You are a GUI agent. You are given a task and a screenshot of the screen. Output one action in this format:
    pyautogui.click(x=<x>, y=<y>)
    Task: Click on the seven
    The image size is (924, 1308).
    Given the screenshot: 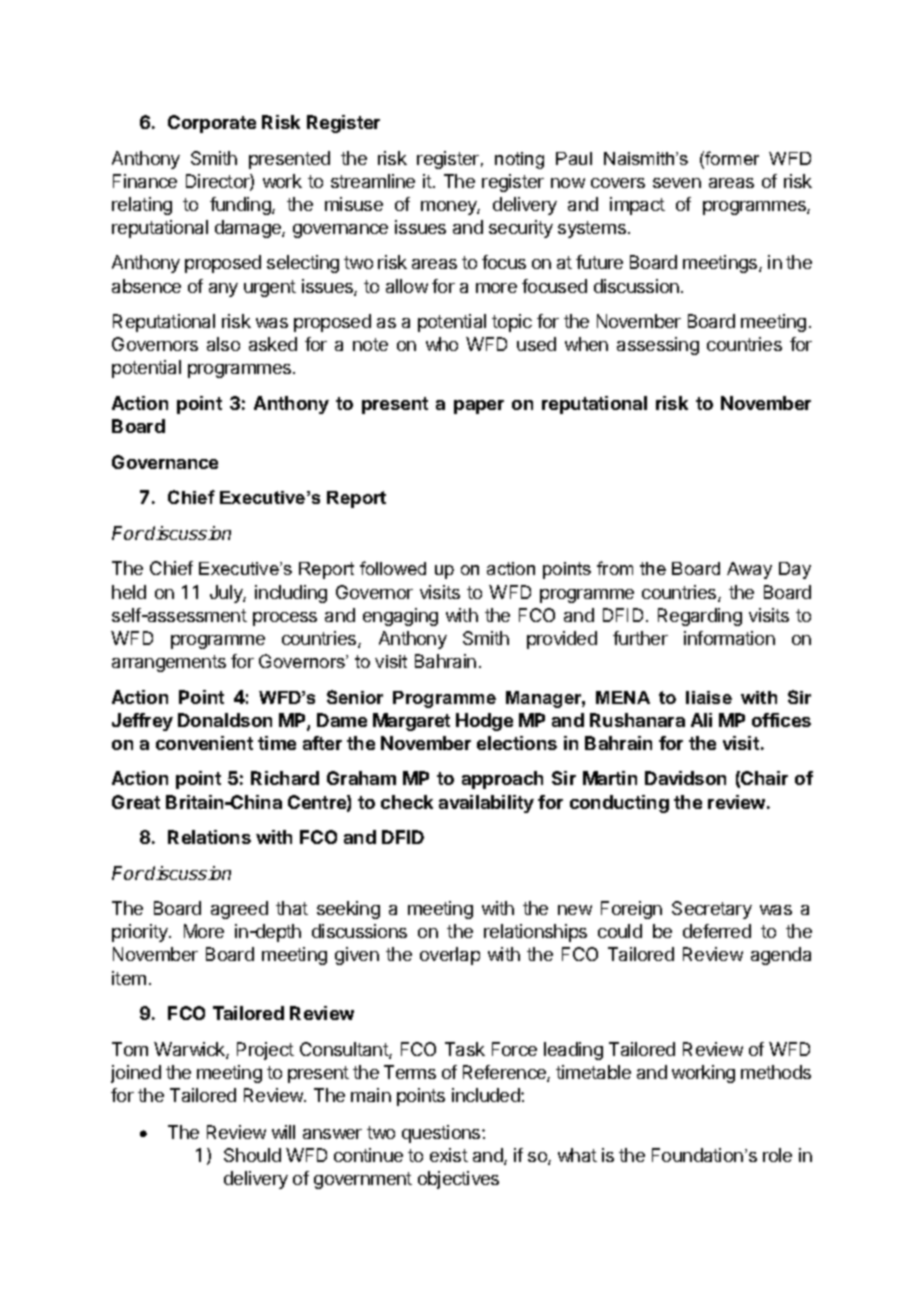 What is the action you would take?
    pyautogui.click(x=677, y=183)
